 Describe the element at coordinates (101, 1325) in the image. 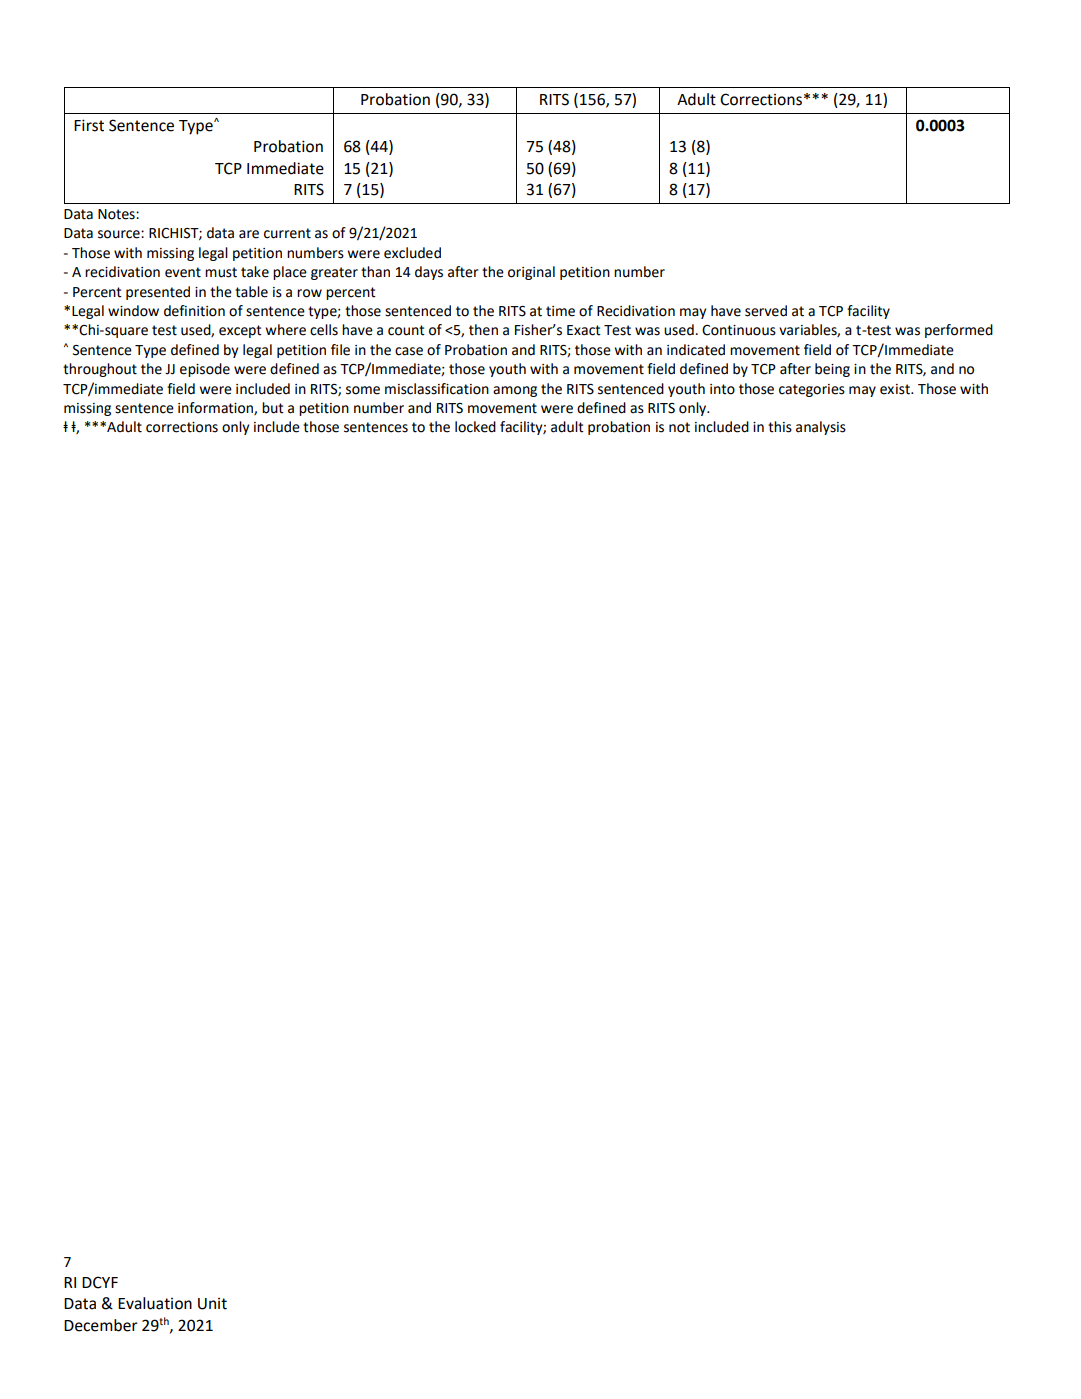

I see `December` at that location.
